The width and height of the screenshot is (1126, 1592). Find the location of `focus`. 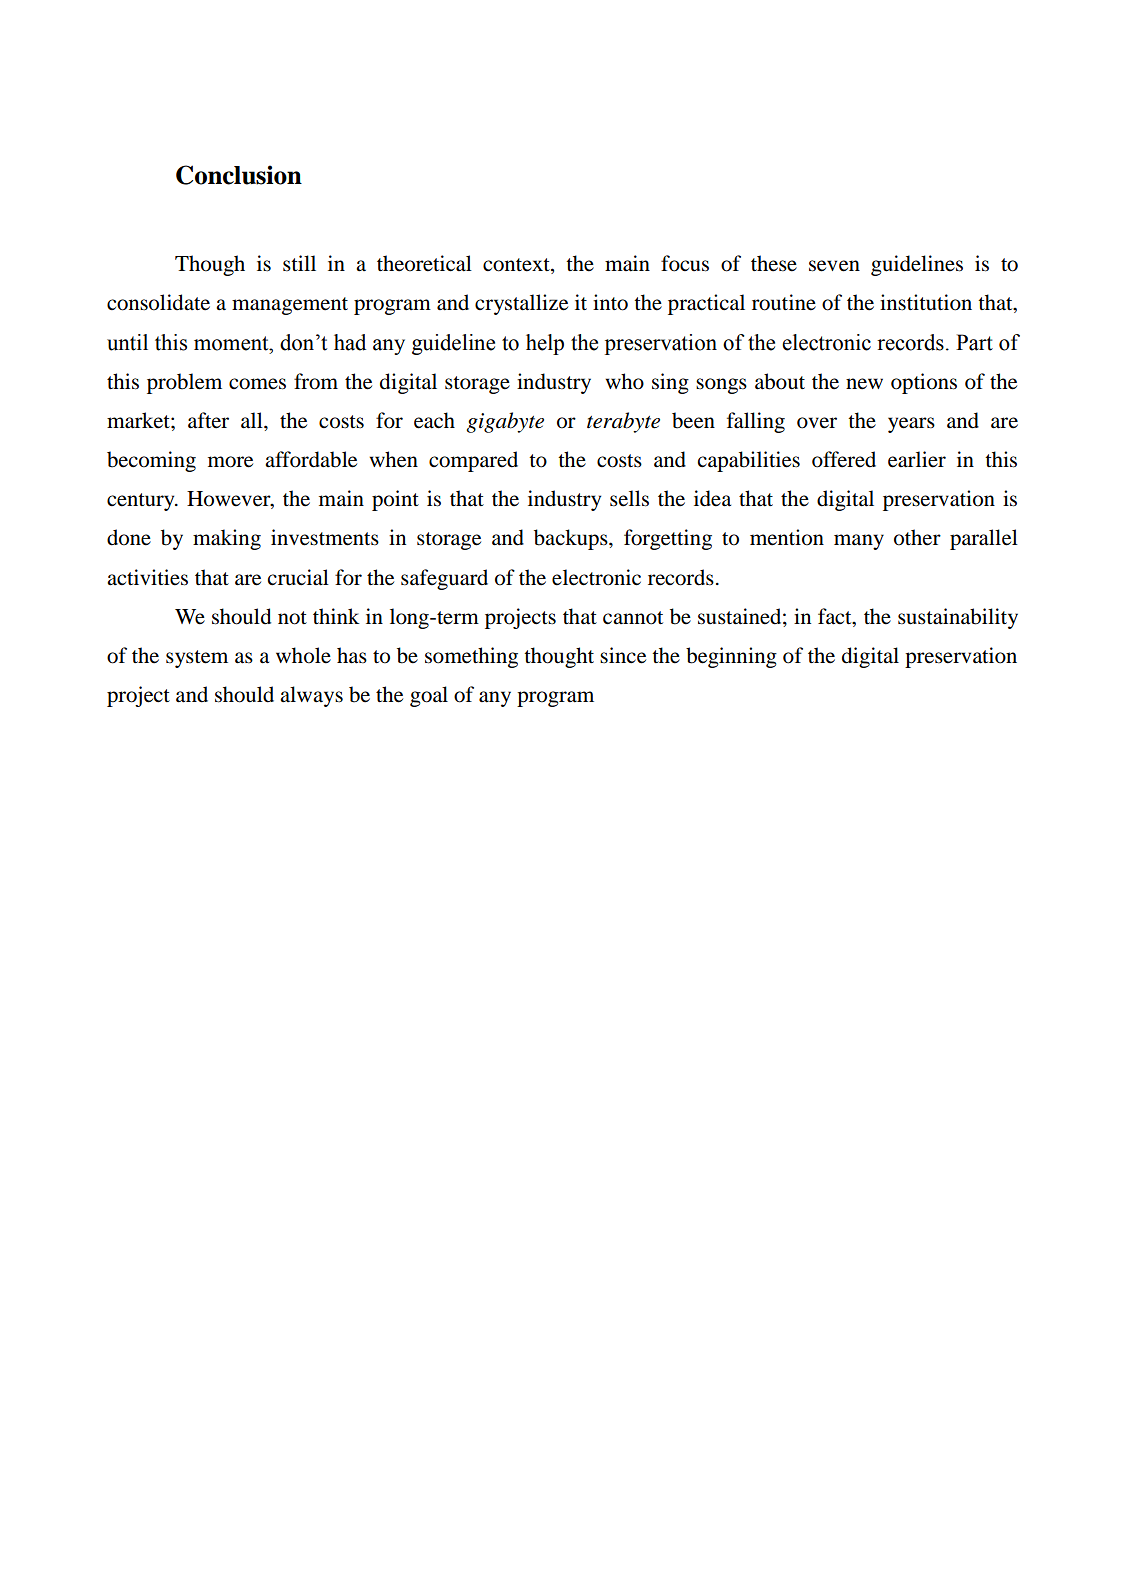

focus is located at coordinates (685, 263).
